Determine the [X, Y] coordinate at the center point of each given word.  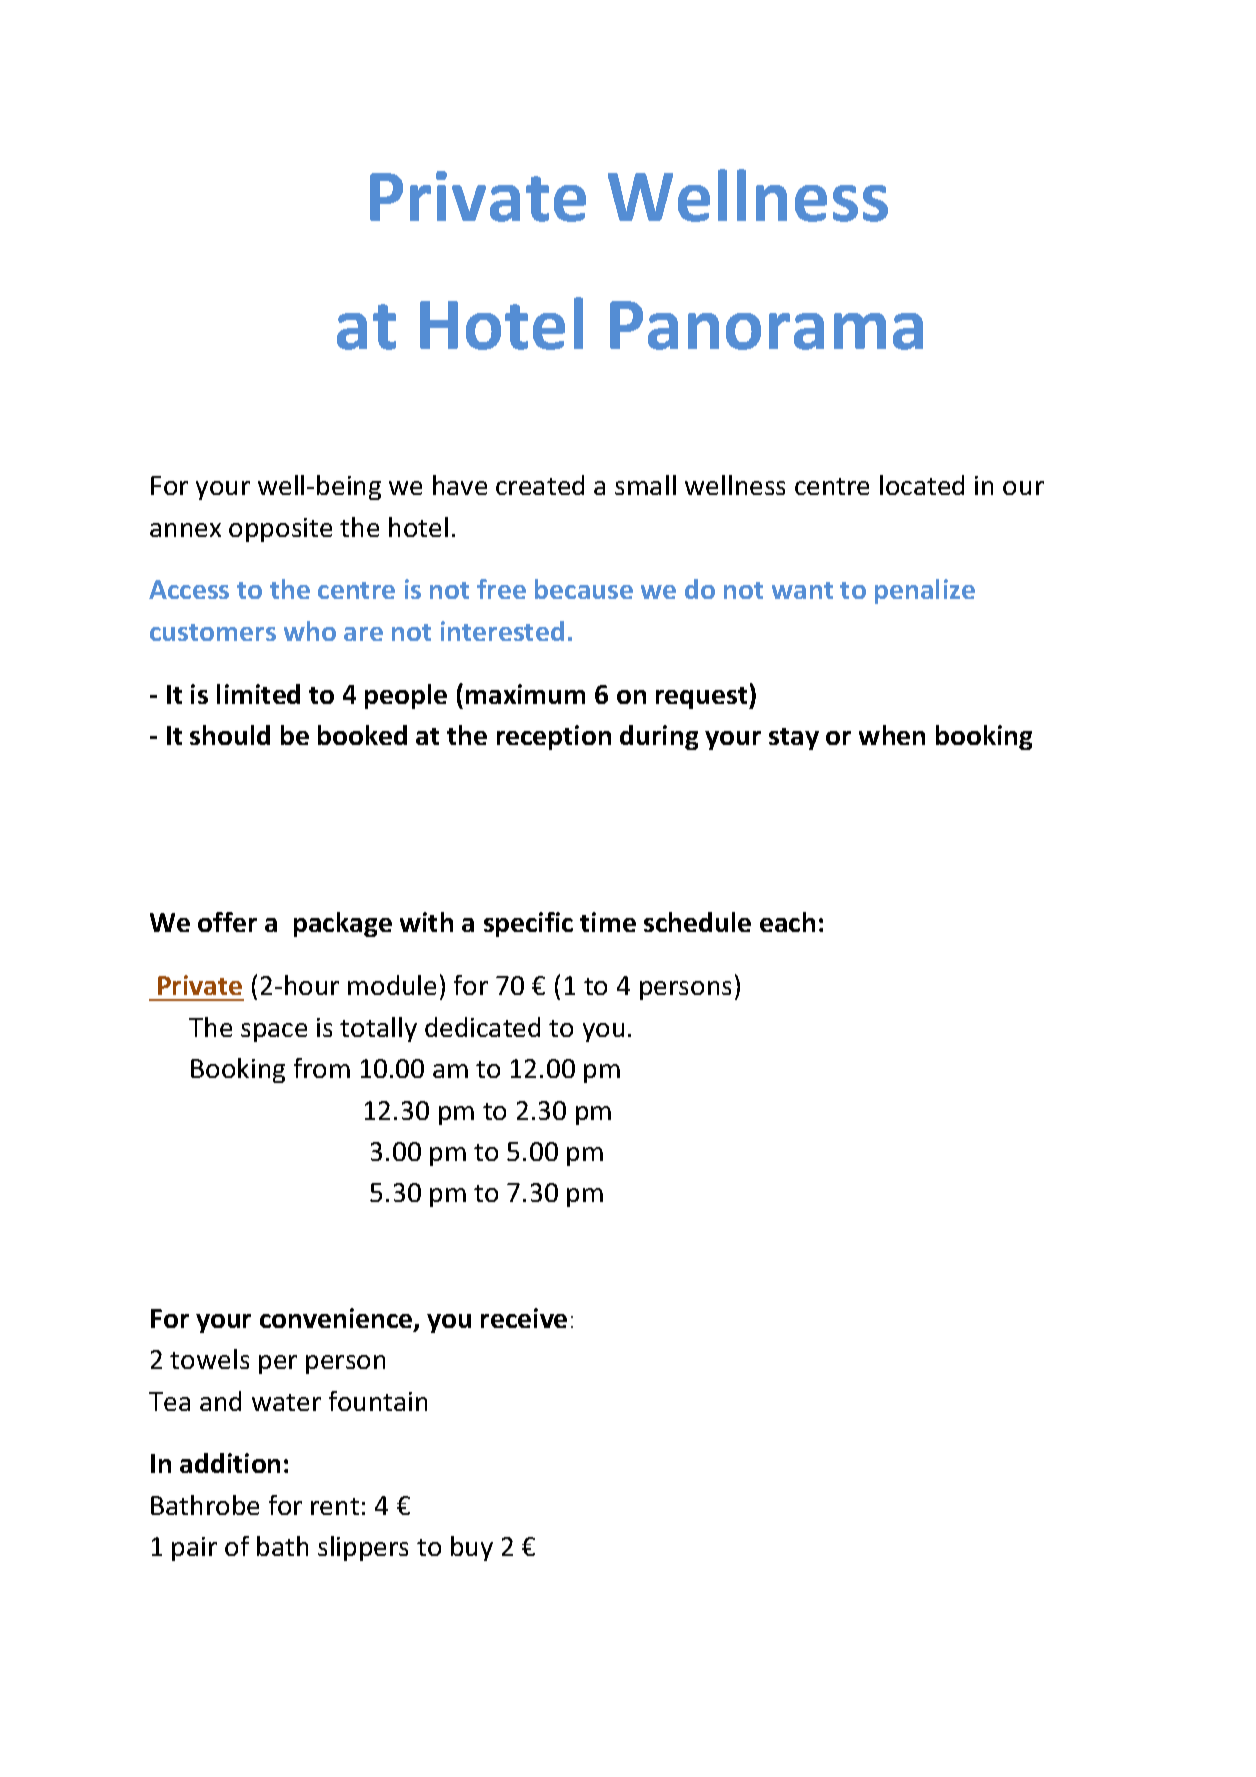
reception [554, 737]
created [540, 485]
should [230, 735]
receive [524, 1318]
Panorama [766, 325]
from [322, 1068]
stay [794, 739]
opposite [280, 530]
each [787, 922]
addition [230, 1463]
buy [472, 1548]
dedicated [482, 1027]
